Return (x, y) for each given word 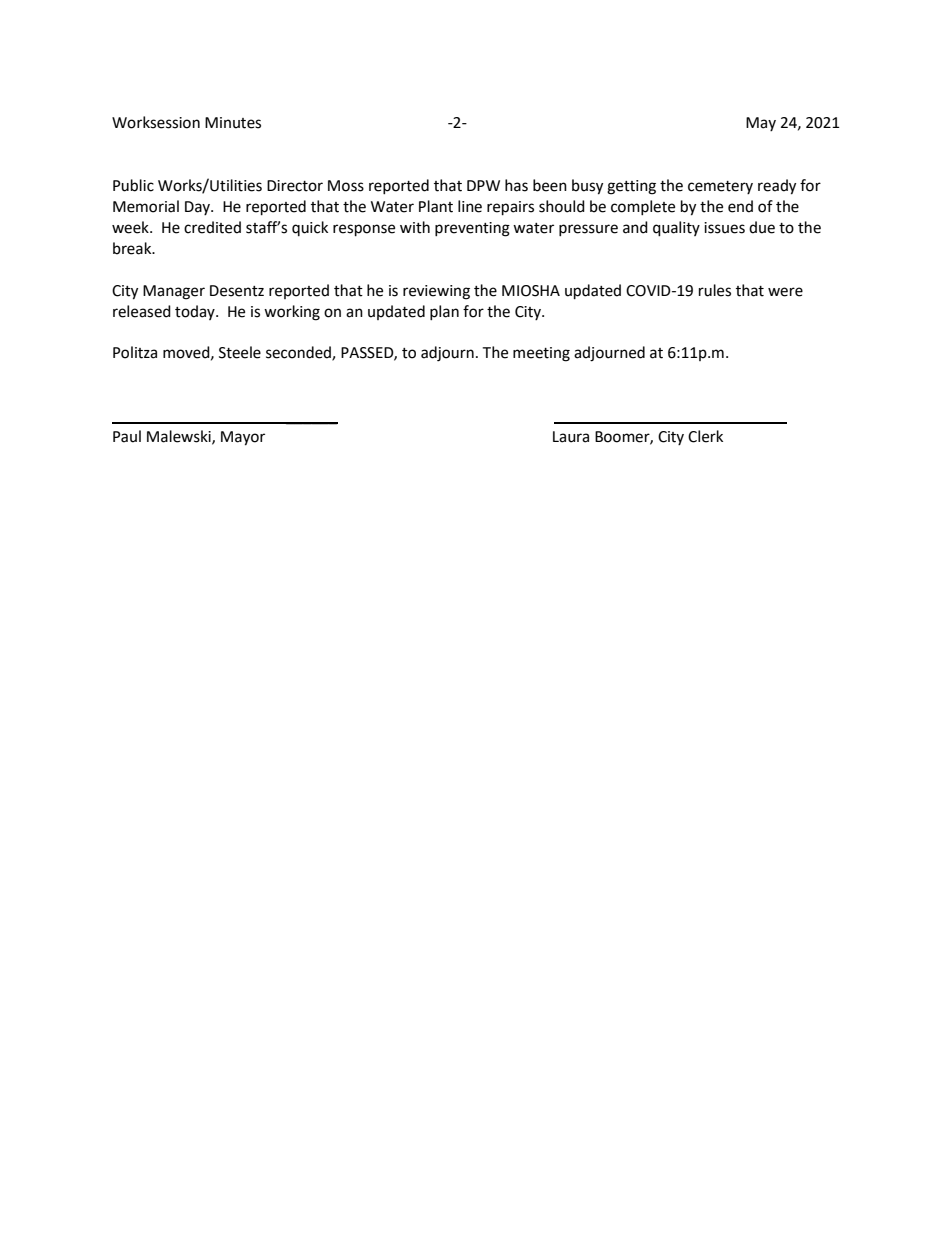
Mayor (243, 438)
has (516, 185)
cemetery (720, 187)
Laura (571, 437)
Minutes (233, 123)
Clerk (705, 436)
